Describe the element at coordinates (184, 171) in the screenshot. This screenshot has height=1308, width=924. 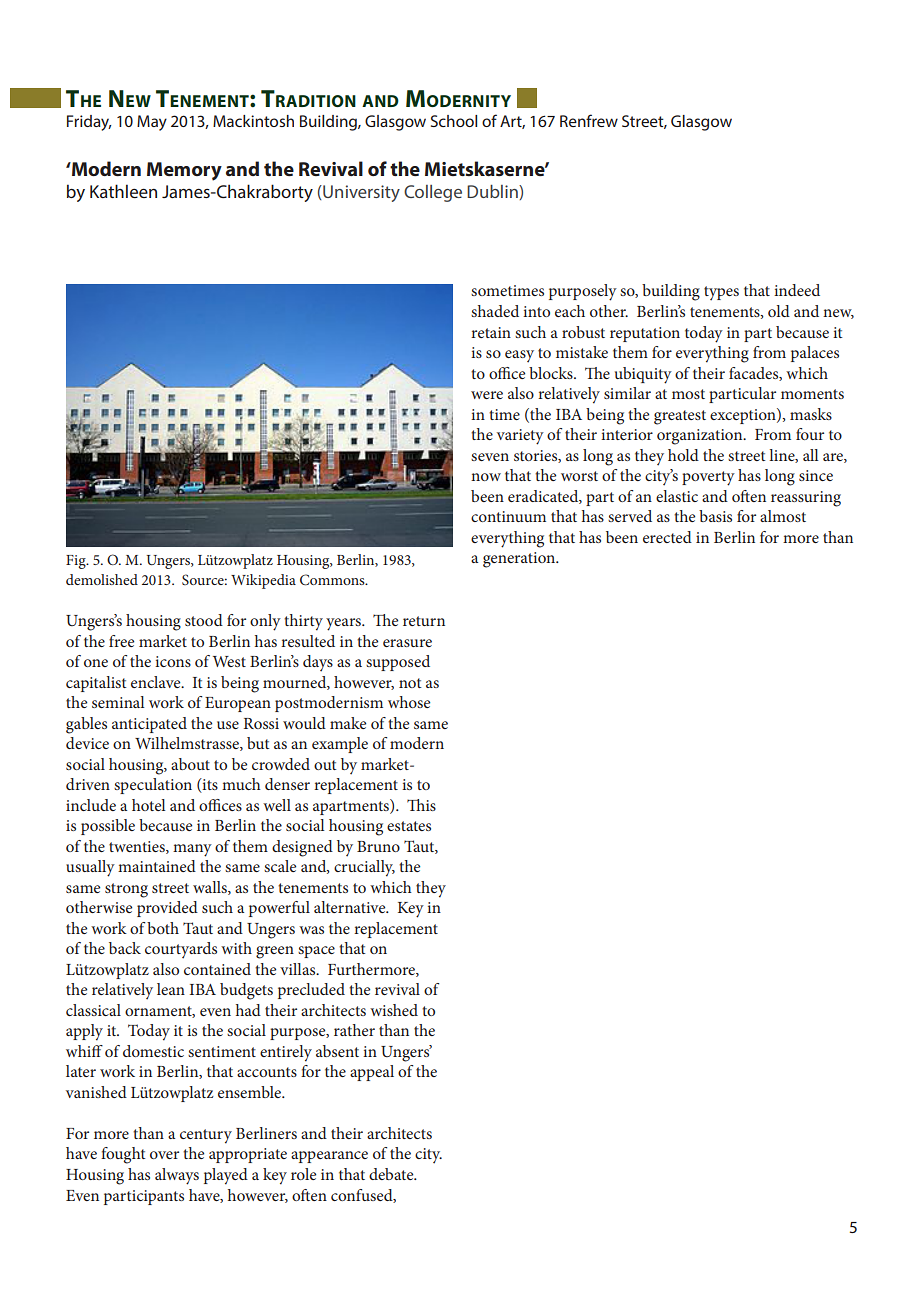
I see `Memory` at that location.
